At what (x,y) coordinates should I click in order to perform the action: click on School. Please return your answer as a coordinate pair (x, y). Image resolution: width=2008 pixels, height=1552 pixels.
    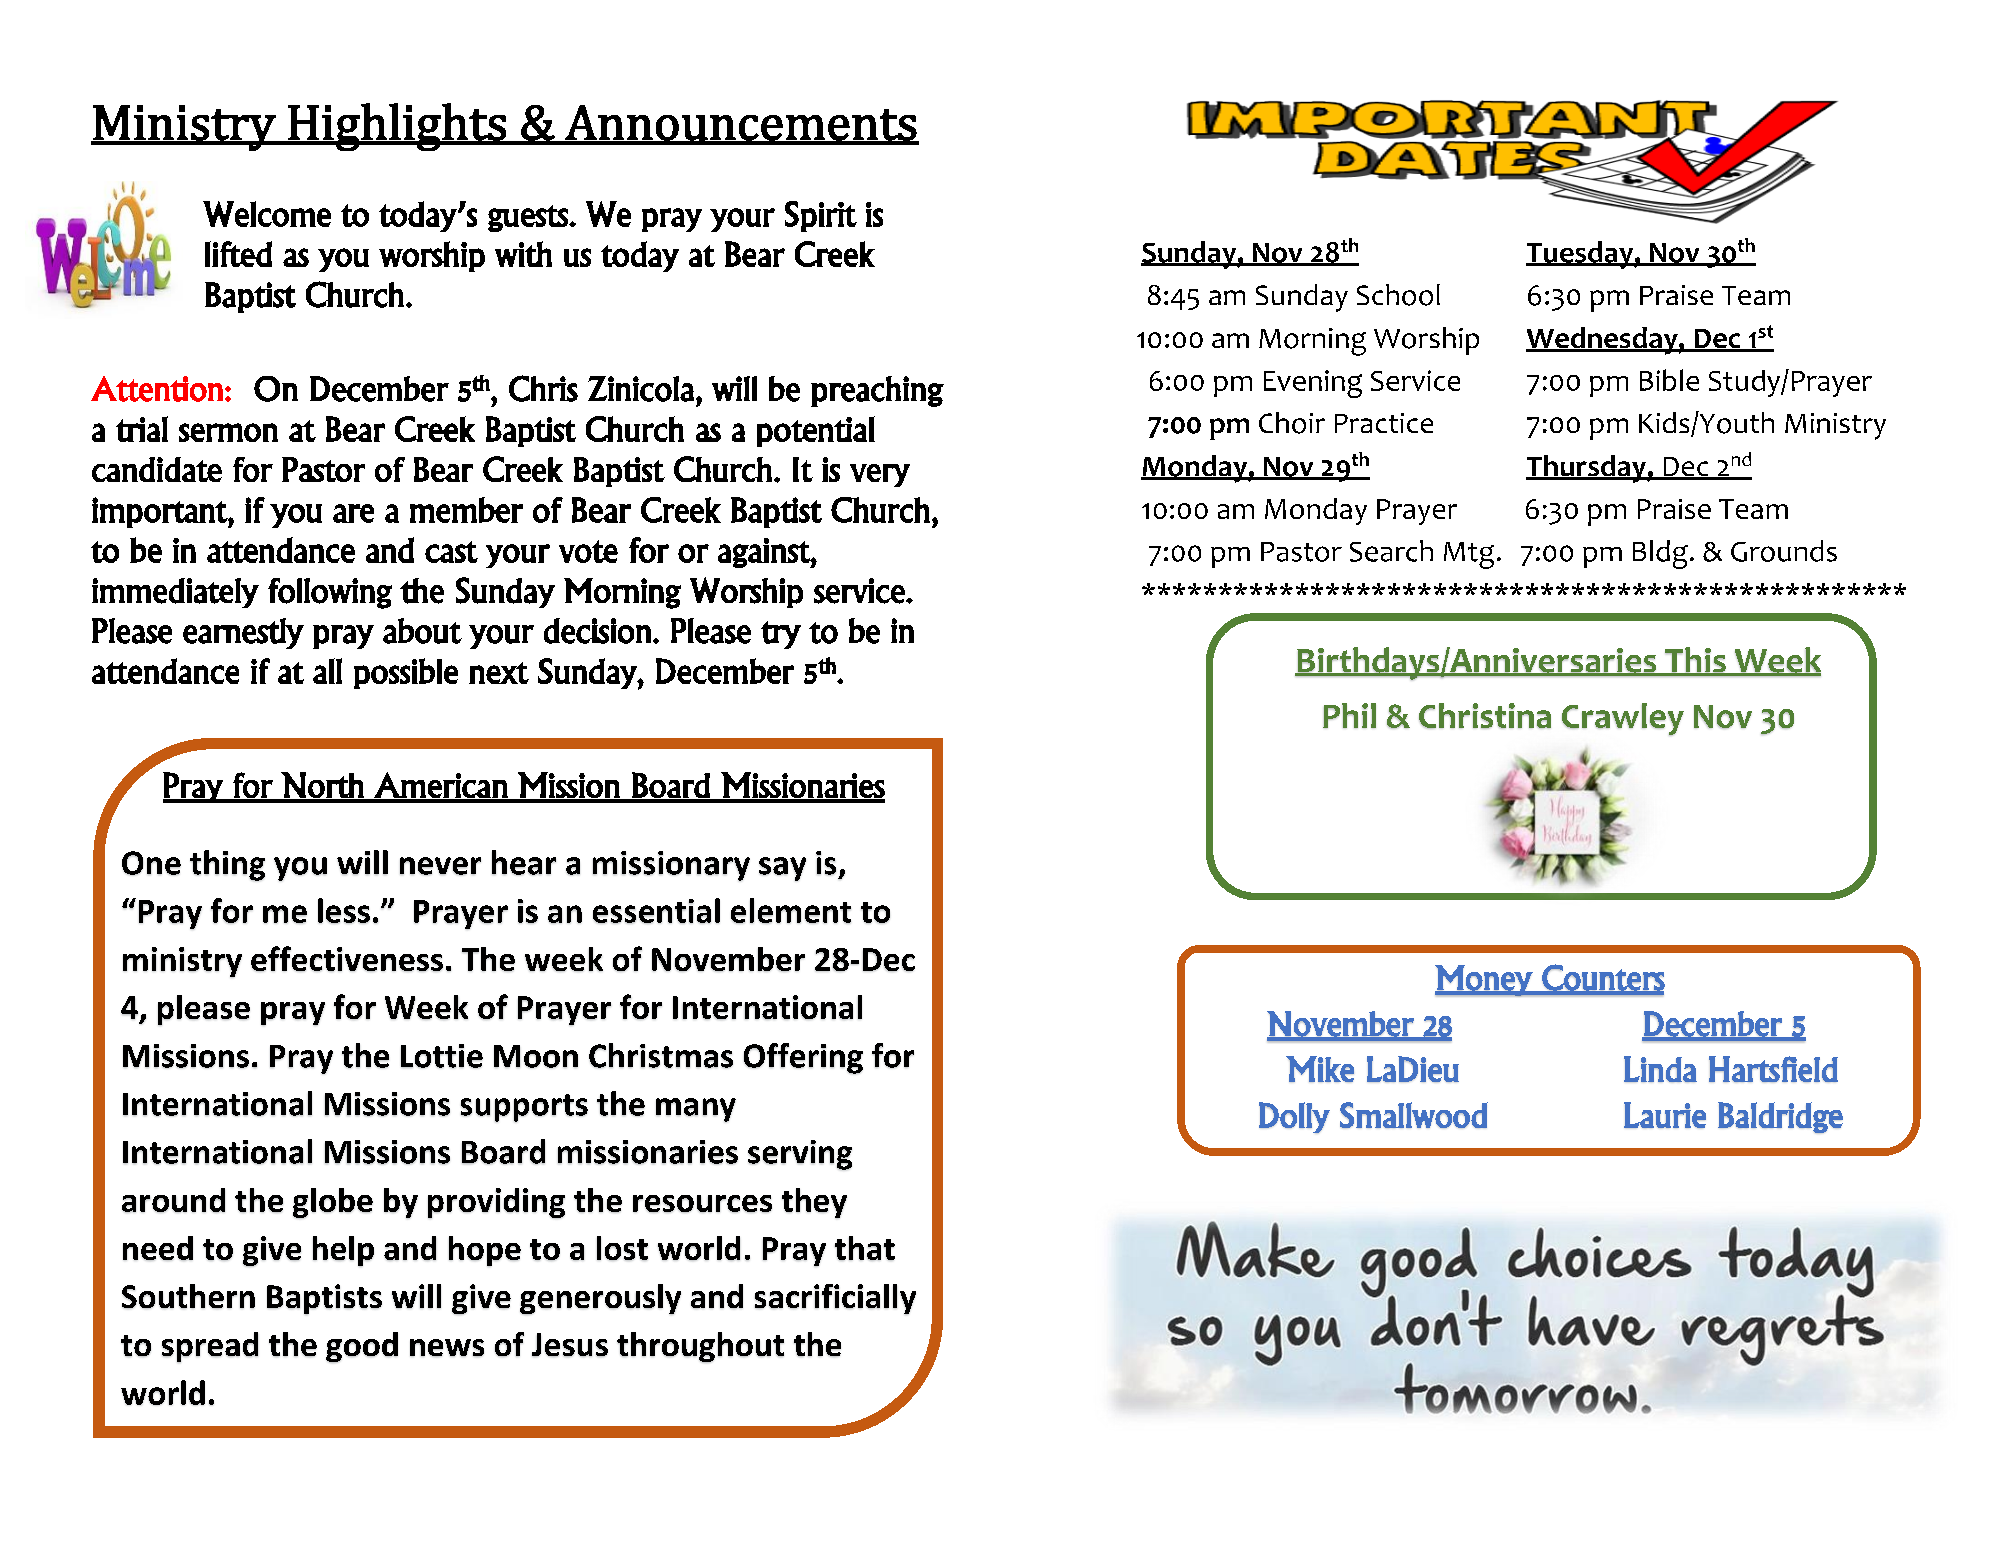
    Looking at the image, I should click on (1398, 295).
